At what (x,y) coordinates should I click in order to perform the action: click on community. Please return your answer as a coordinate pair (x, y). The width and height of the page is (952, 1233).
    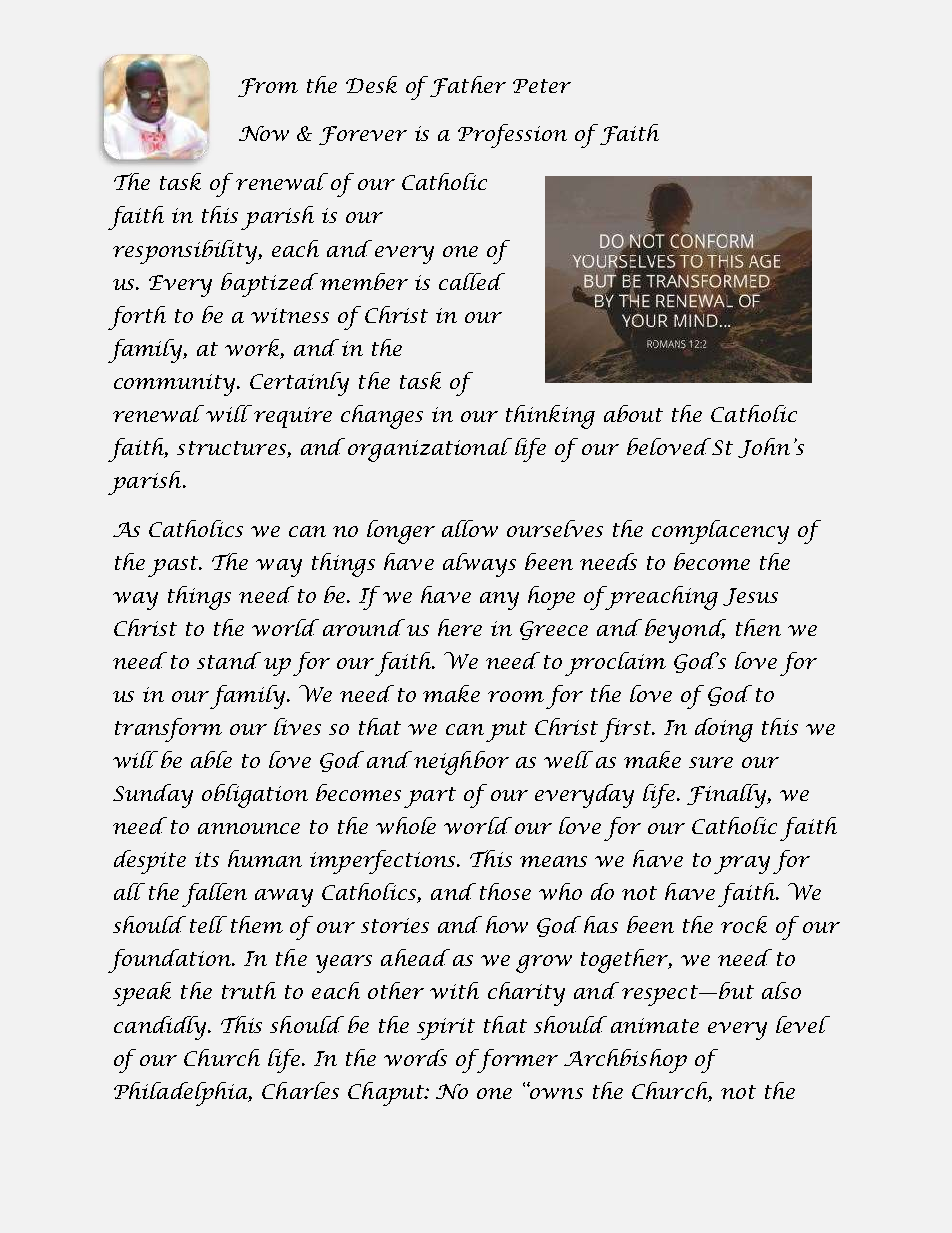
    Looking at the image, I should click on (176, 385).
